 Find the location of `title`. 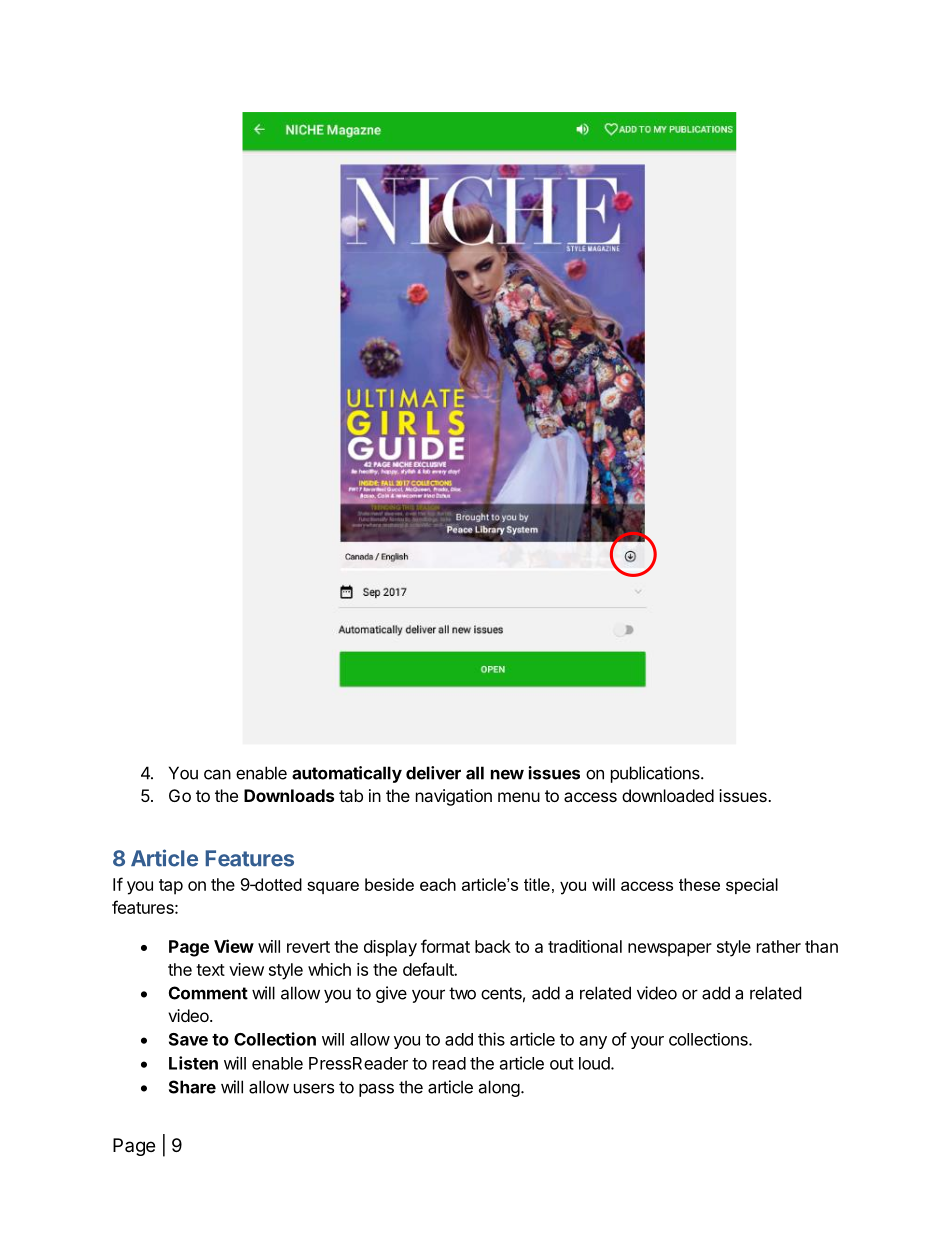

title is located at coordinates (537, 884).
